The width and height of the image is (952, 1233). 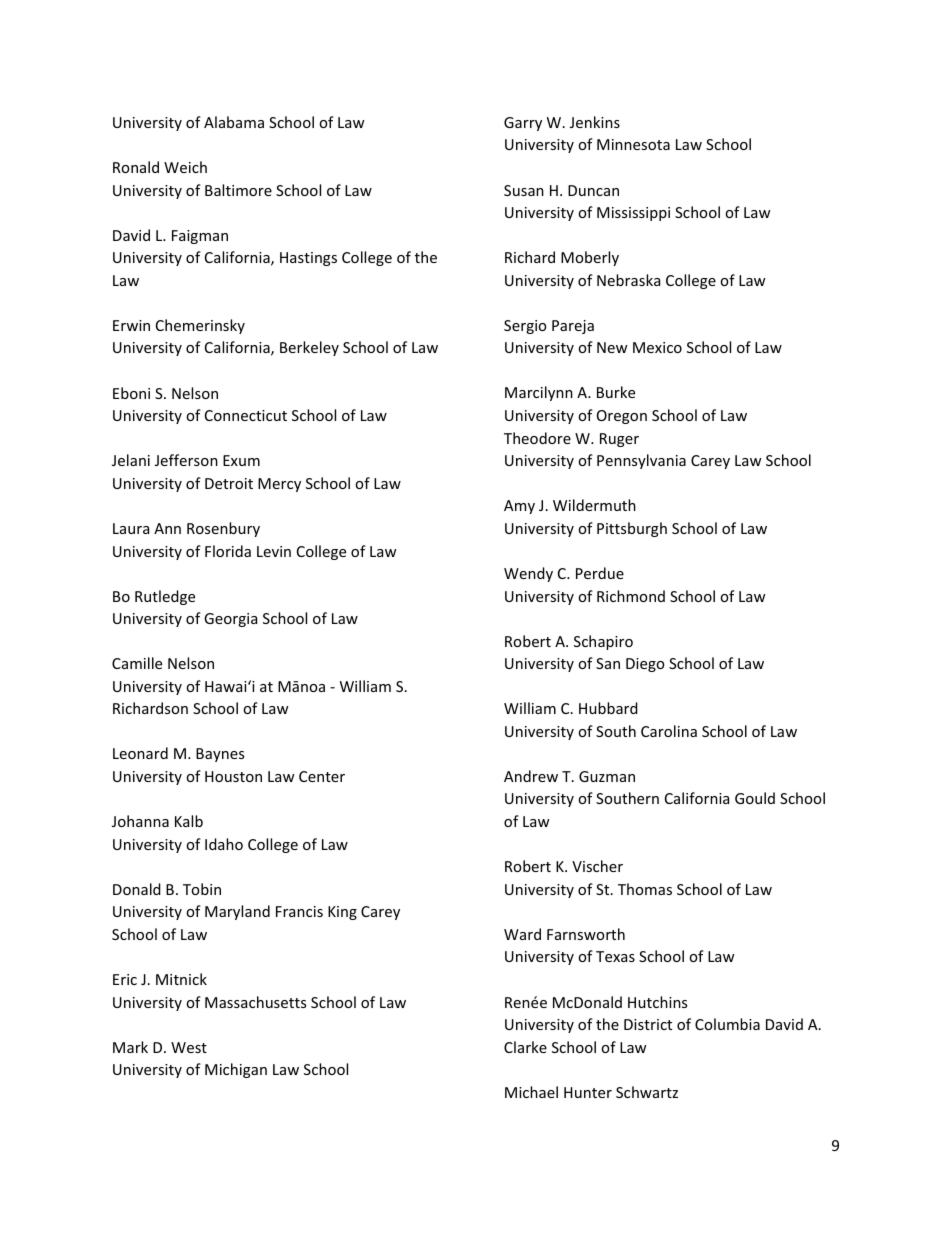 I want to click on West, so click(x=189, y=1047).
